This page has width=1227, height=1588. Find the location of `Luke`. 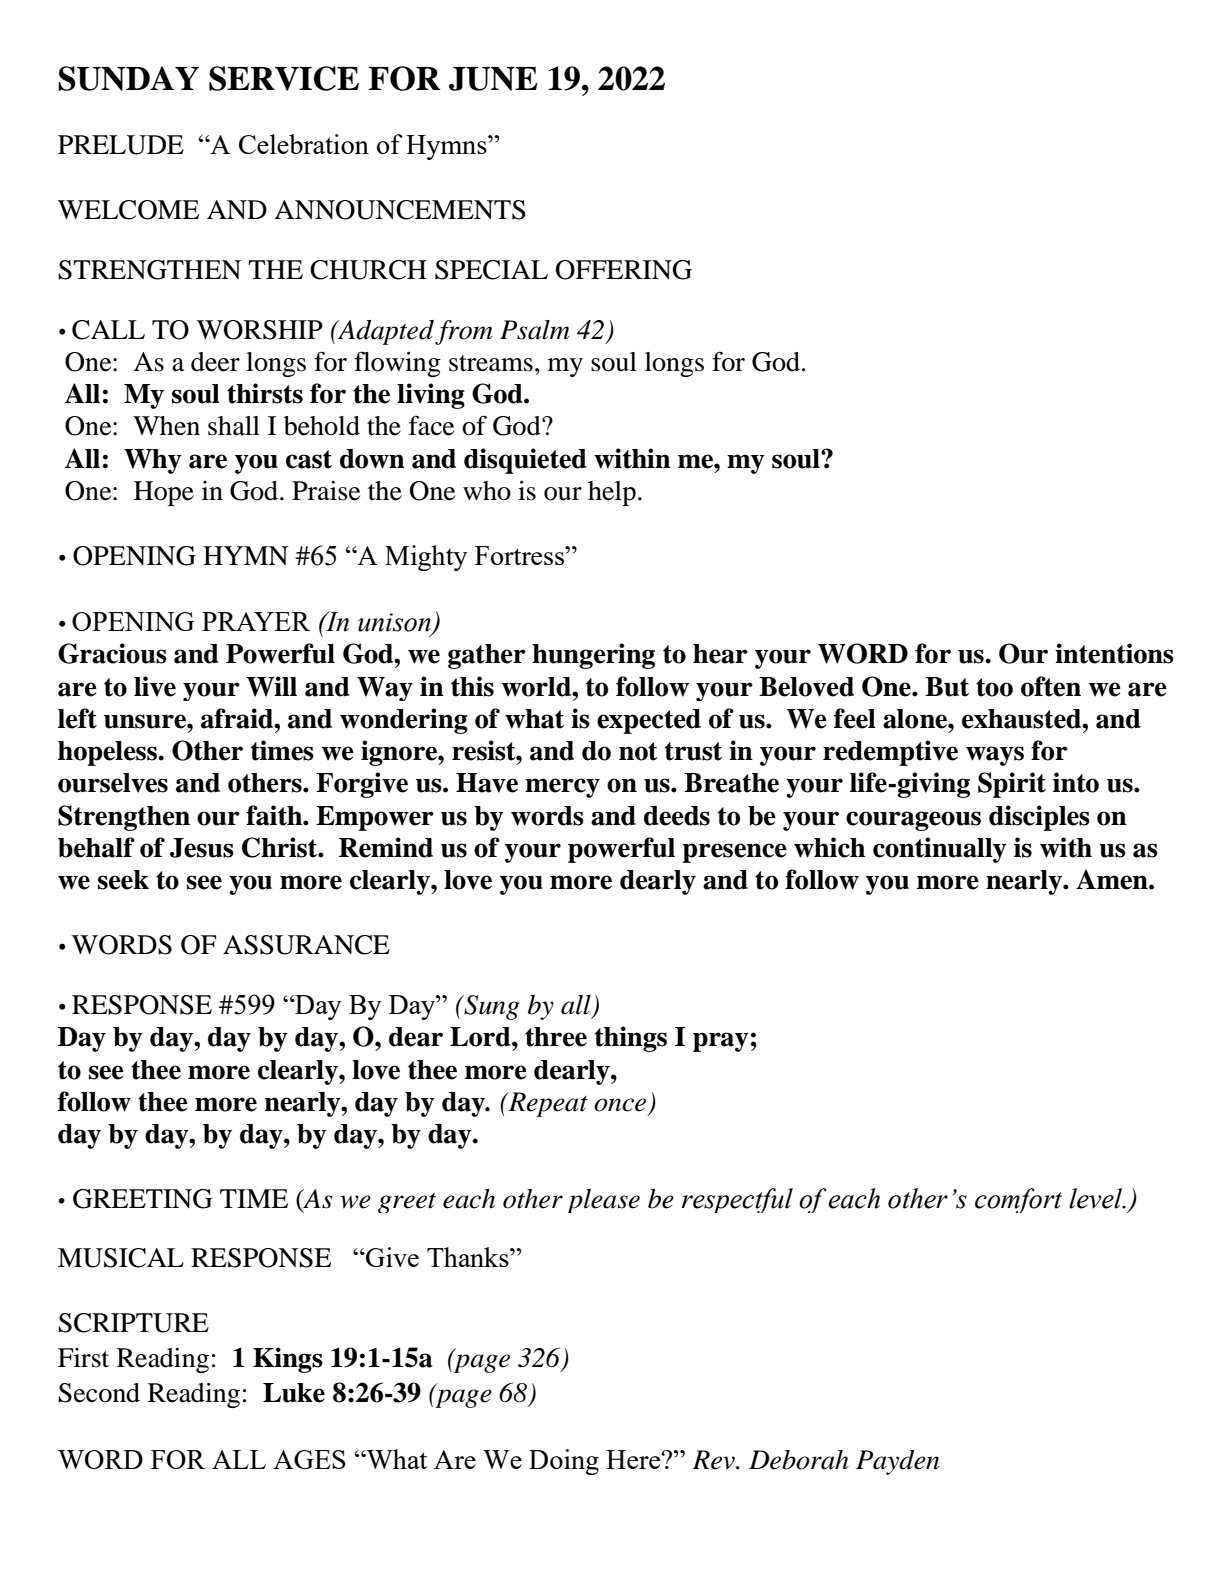

Luke is located at coordinates (294, 1393).
